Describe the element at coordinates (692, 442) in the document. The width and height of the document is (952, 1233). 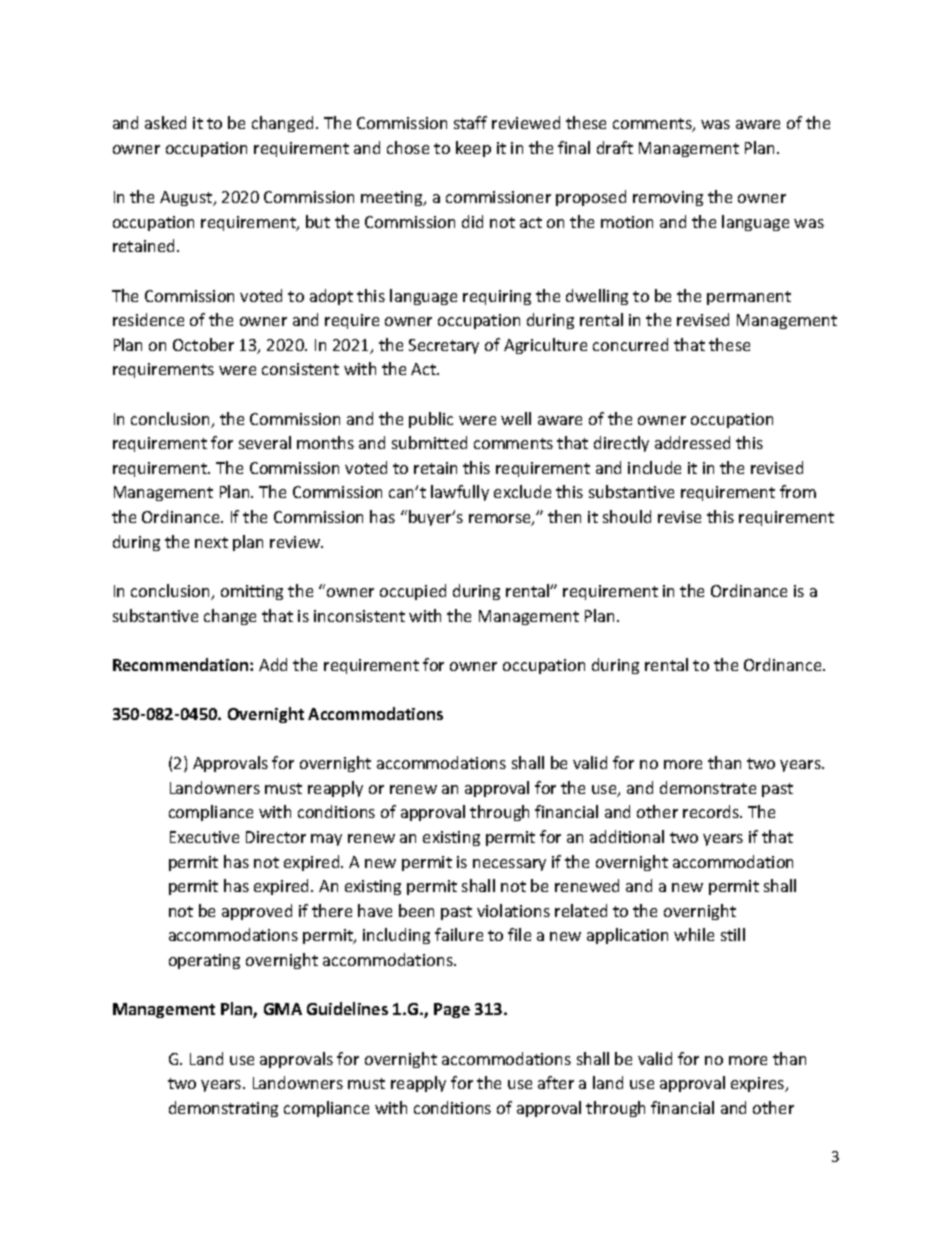
I see `addressed` at that location.
